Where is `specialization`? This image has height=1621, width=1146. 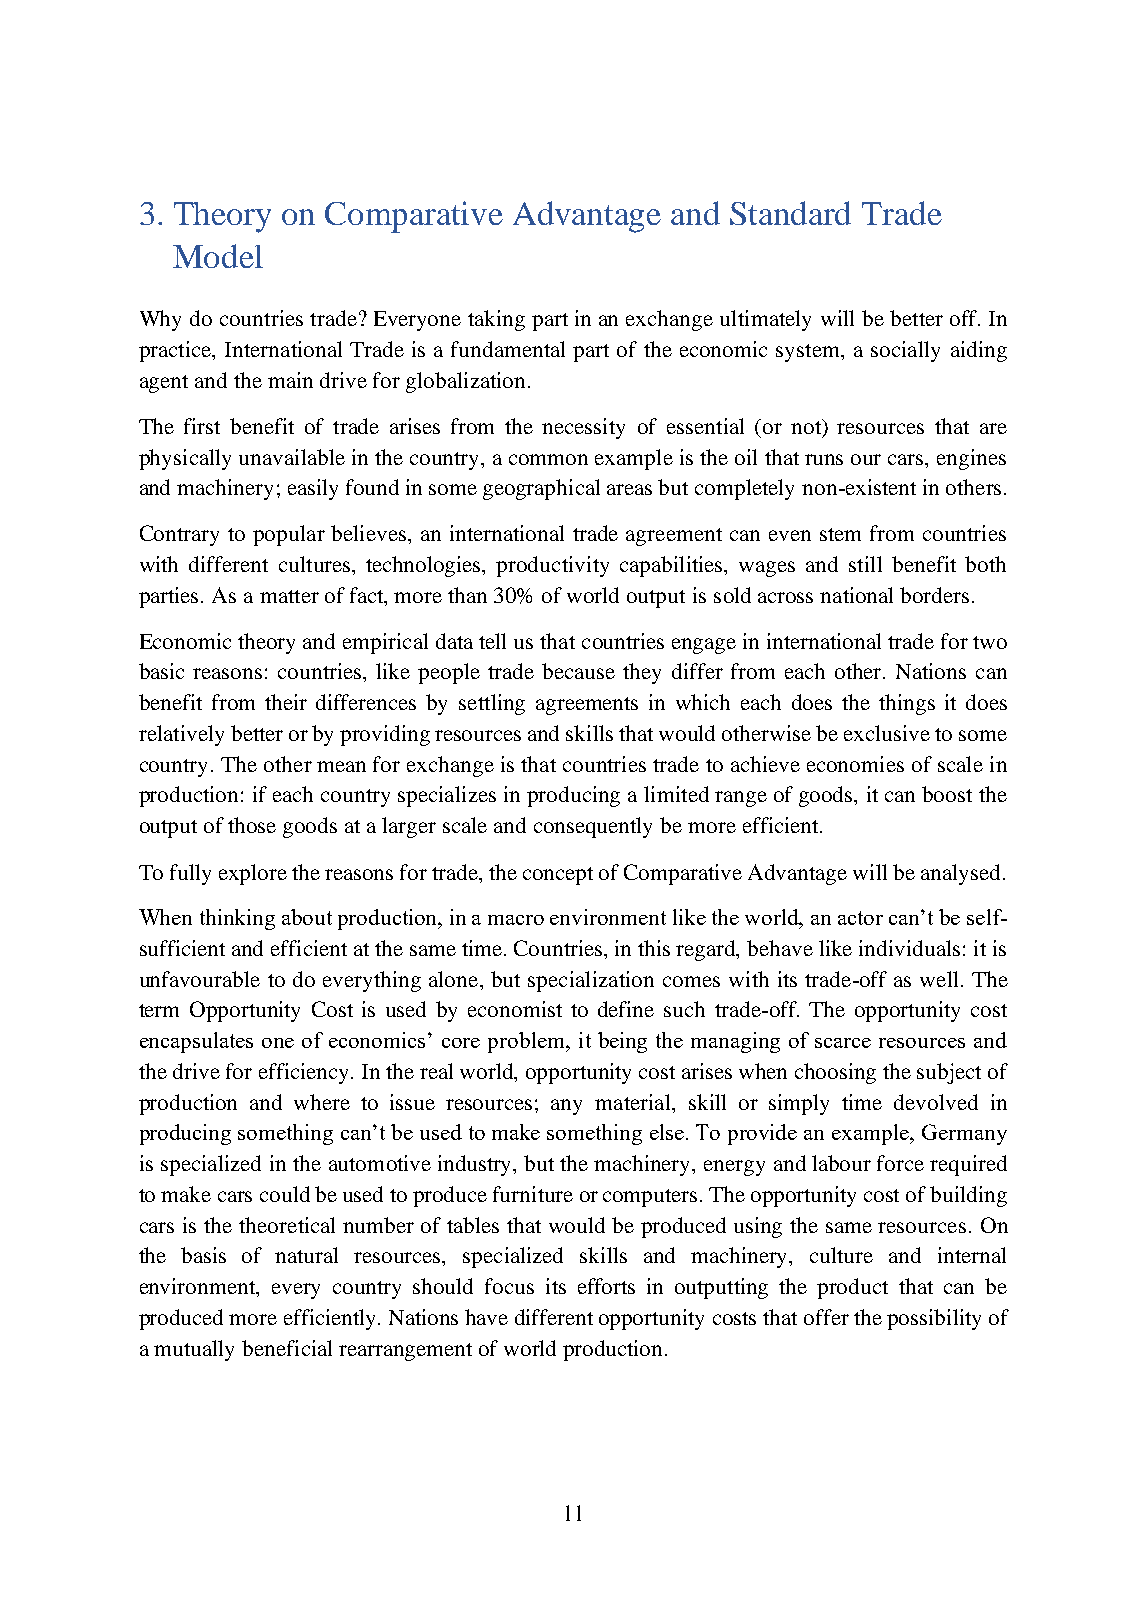
specialization is located at coordinates (591, 981).
